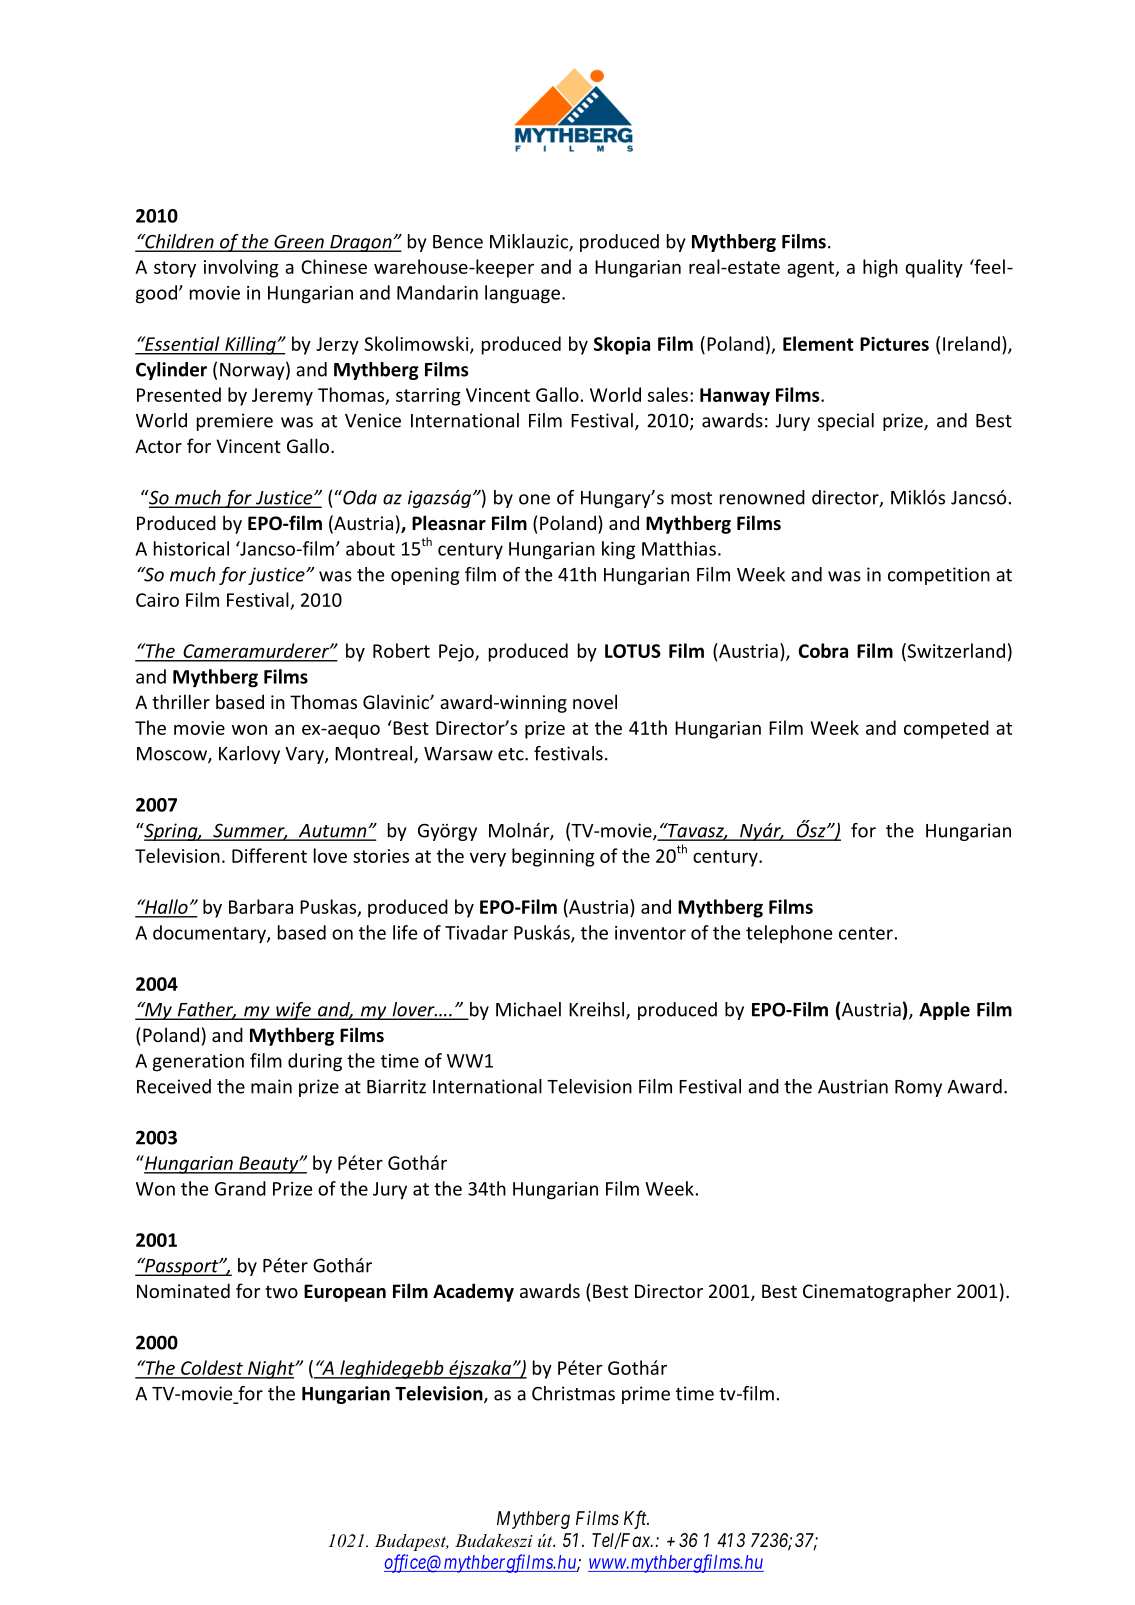 The image size is (1135, 1605). Describe the element at coordinates (240, 1188) in the document. I see `Grand` at that location.
